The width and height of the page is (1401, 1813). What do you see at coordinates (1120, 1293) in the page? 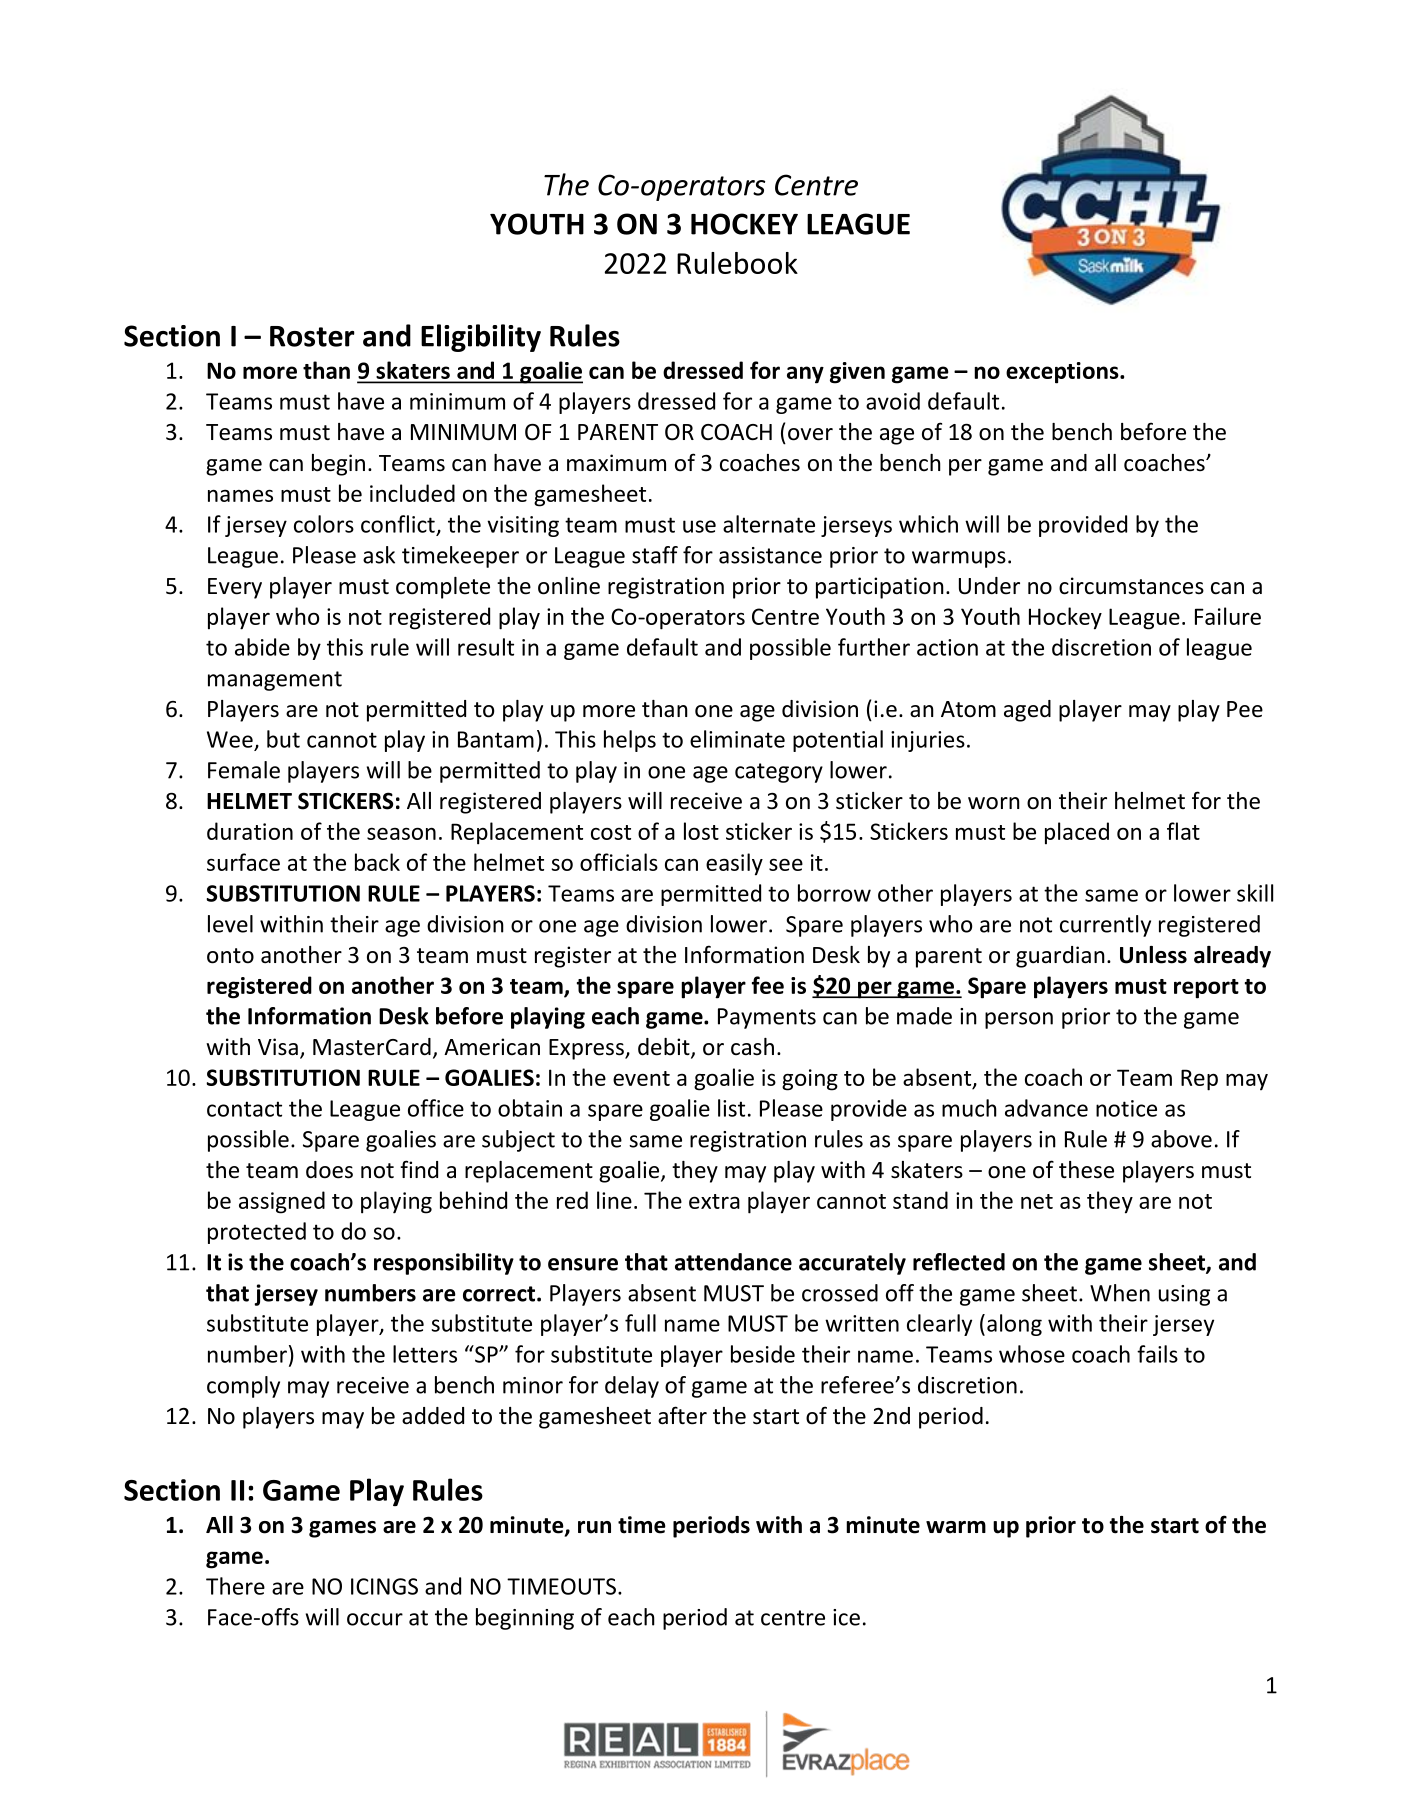
I see `When` at bounding box center [1120, 1293].
